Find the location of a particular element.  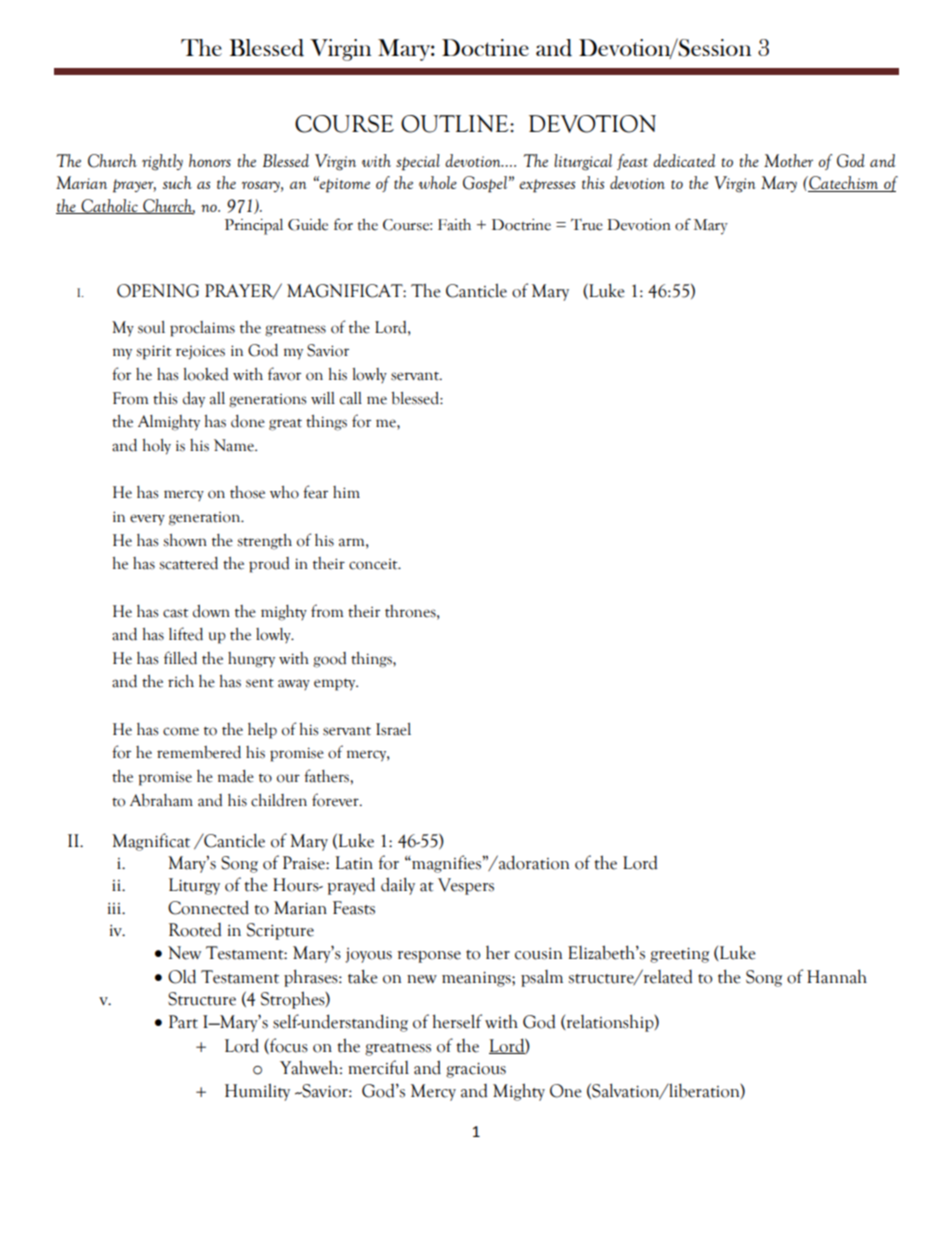

honors is located at coordinates (210, 160).
